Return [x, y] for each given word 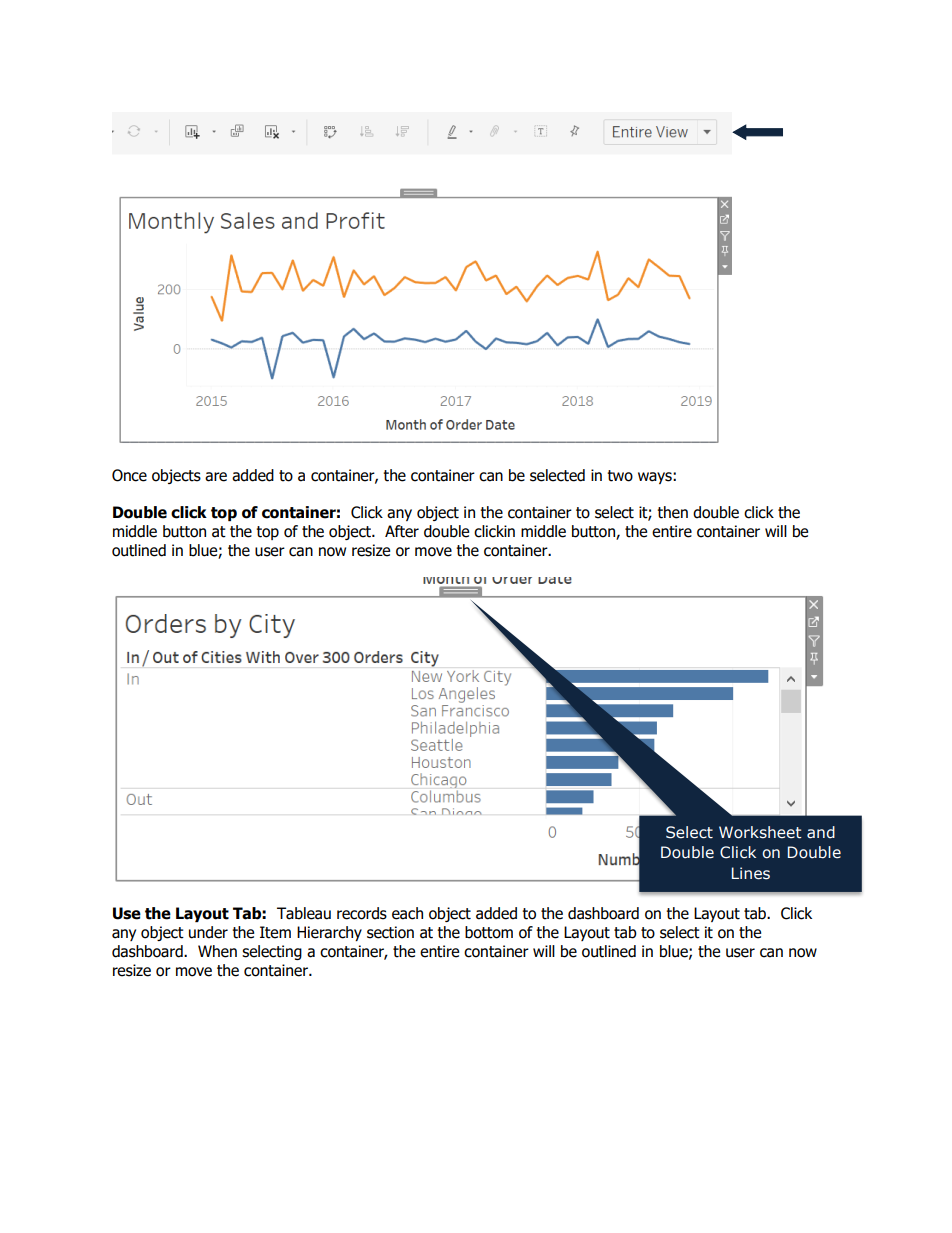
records [362, 913]
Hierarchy [329, 933]
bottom [489, 932]
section [390, 932]
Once [129, 475]
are [216, 477]
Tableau [304, 913]
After [402, 531]
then [672, 512]
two [620, 476]
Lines [751, 873]
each [407, 913]
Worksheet [760, 832]
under [208, 932]
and [821, 832]
